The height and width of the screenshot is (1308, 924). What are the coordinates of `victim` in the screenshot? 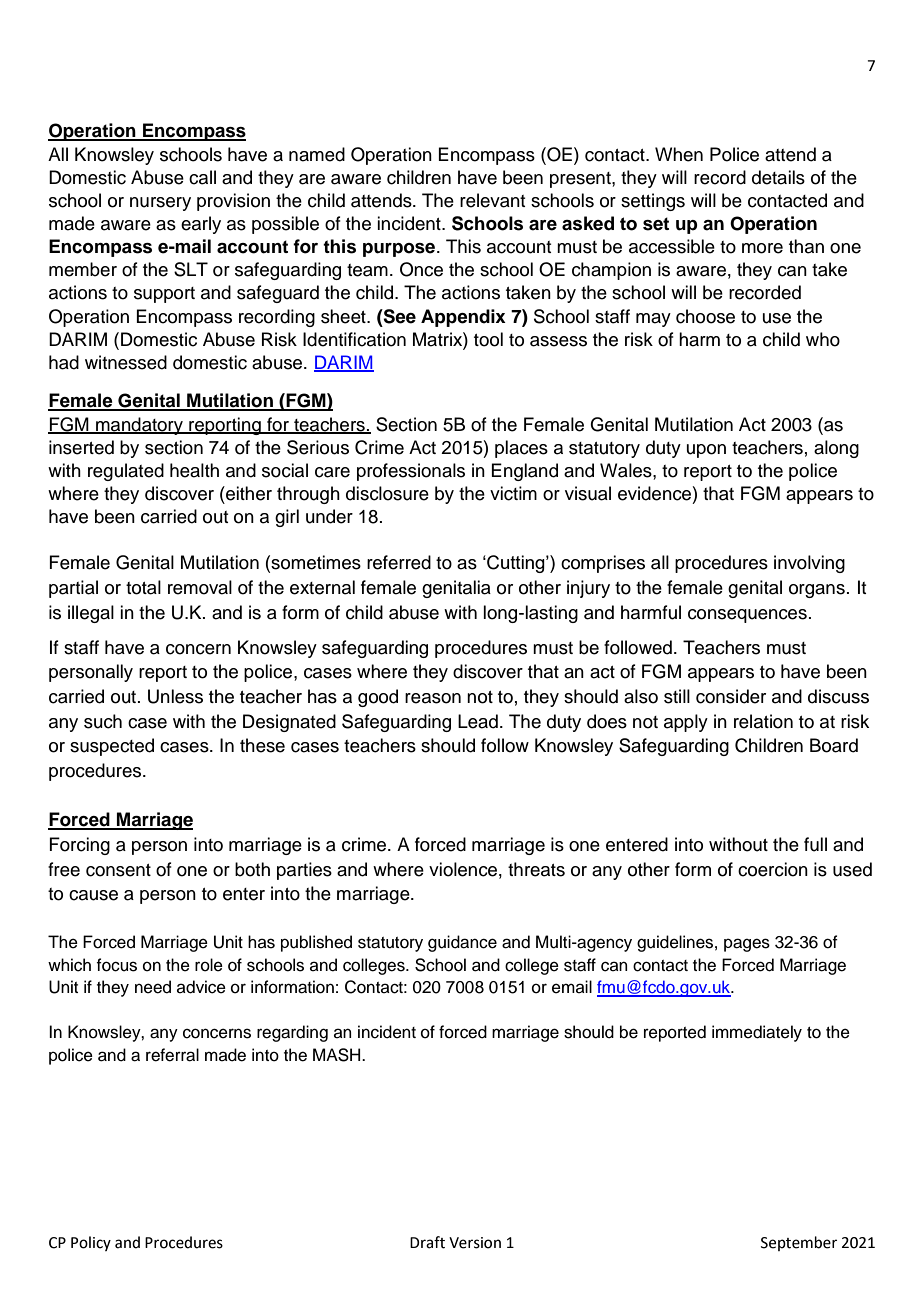 It's located at (513, 493).
